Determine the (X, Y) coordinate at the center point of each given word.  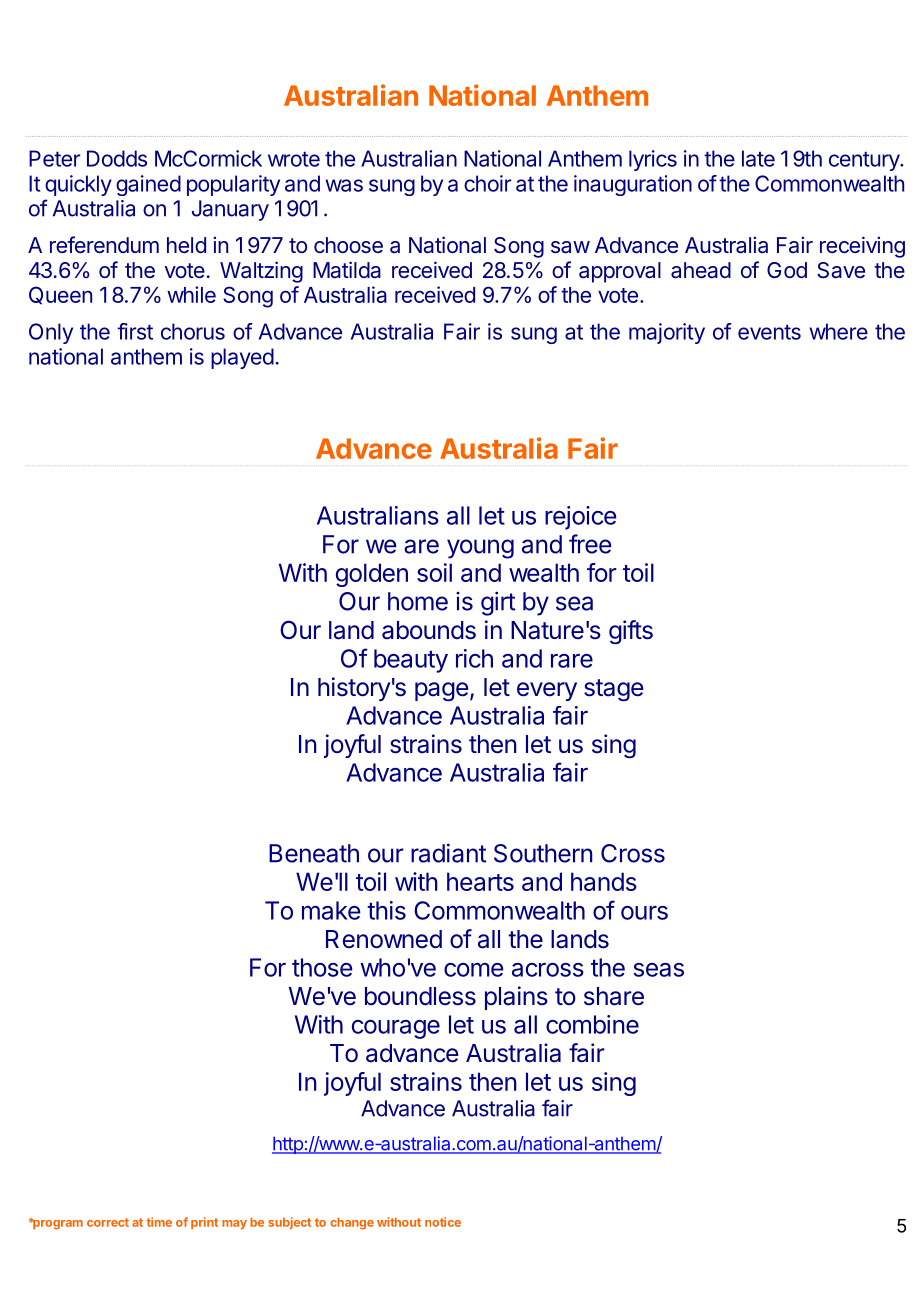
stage (614, 690)
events (769, 332)
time (159, 1222)
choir (487, 183)
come (473, 970)
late (758, 158)
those (322, 967)
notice (443, 1222)
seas (658, 970)
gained (148, 185)
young (480, 549)
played (242, 358)
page (442, 691)
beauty (411, 661)
